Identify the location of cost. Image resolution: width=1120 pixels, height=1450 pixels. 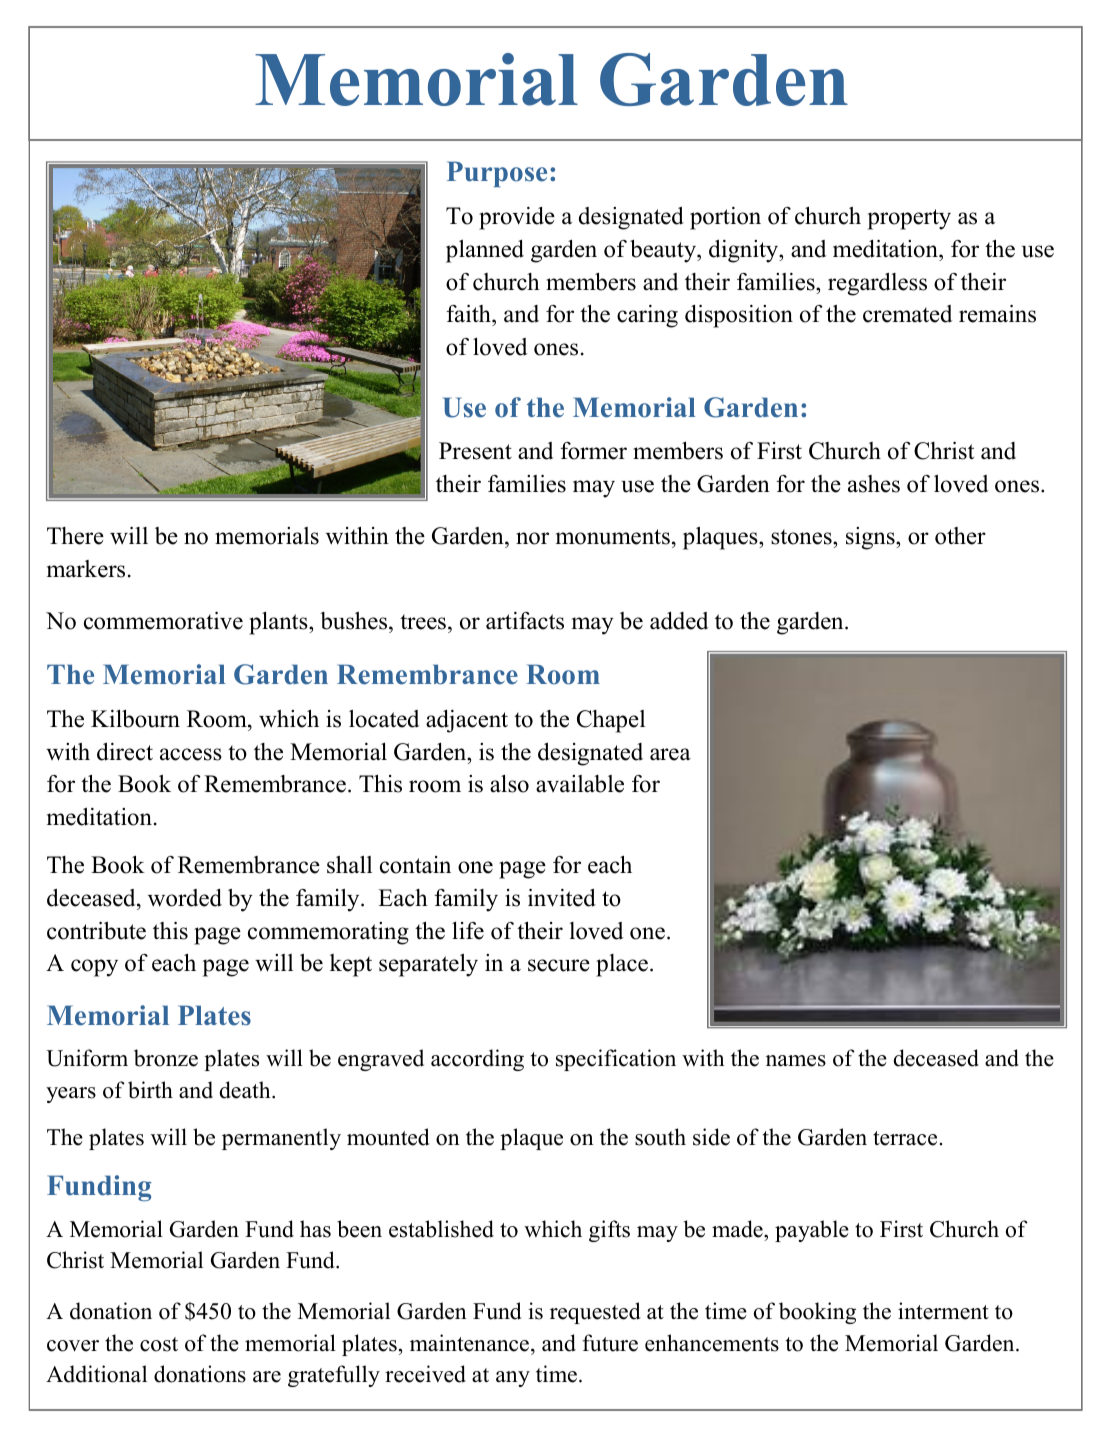
(159, 1344).
